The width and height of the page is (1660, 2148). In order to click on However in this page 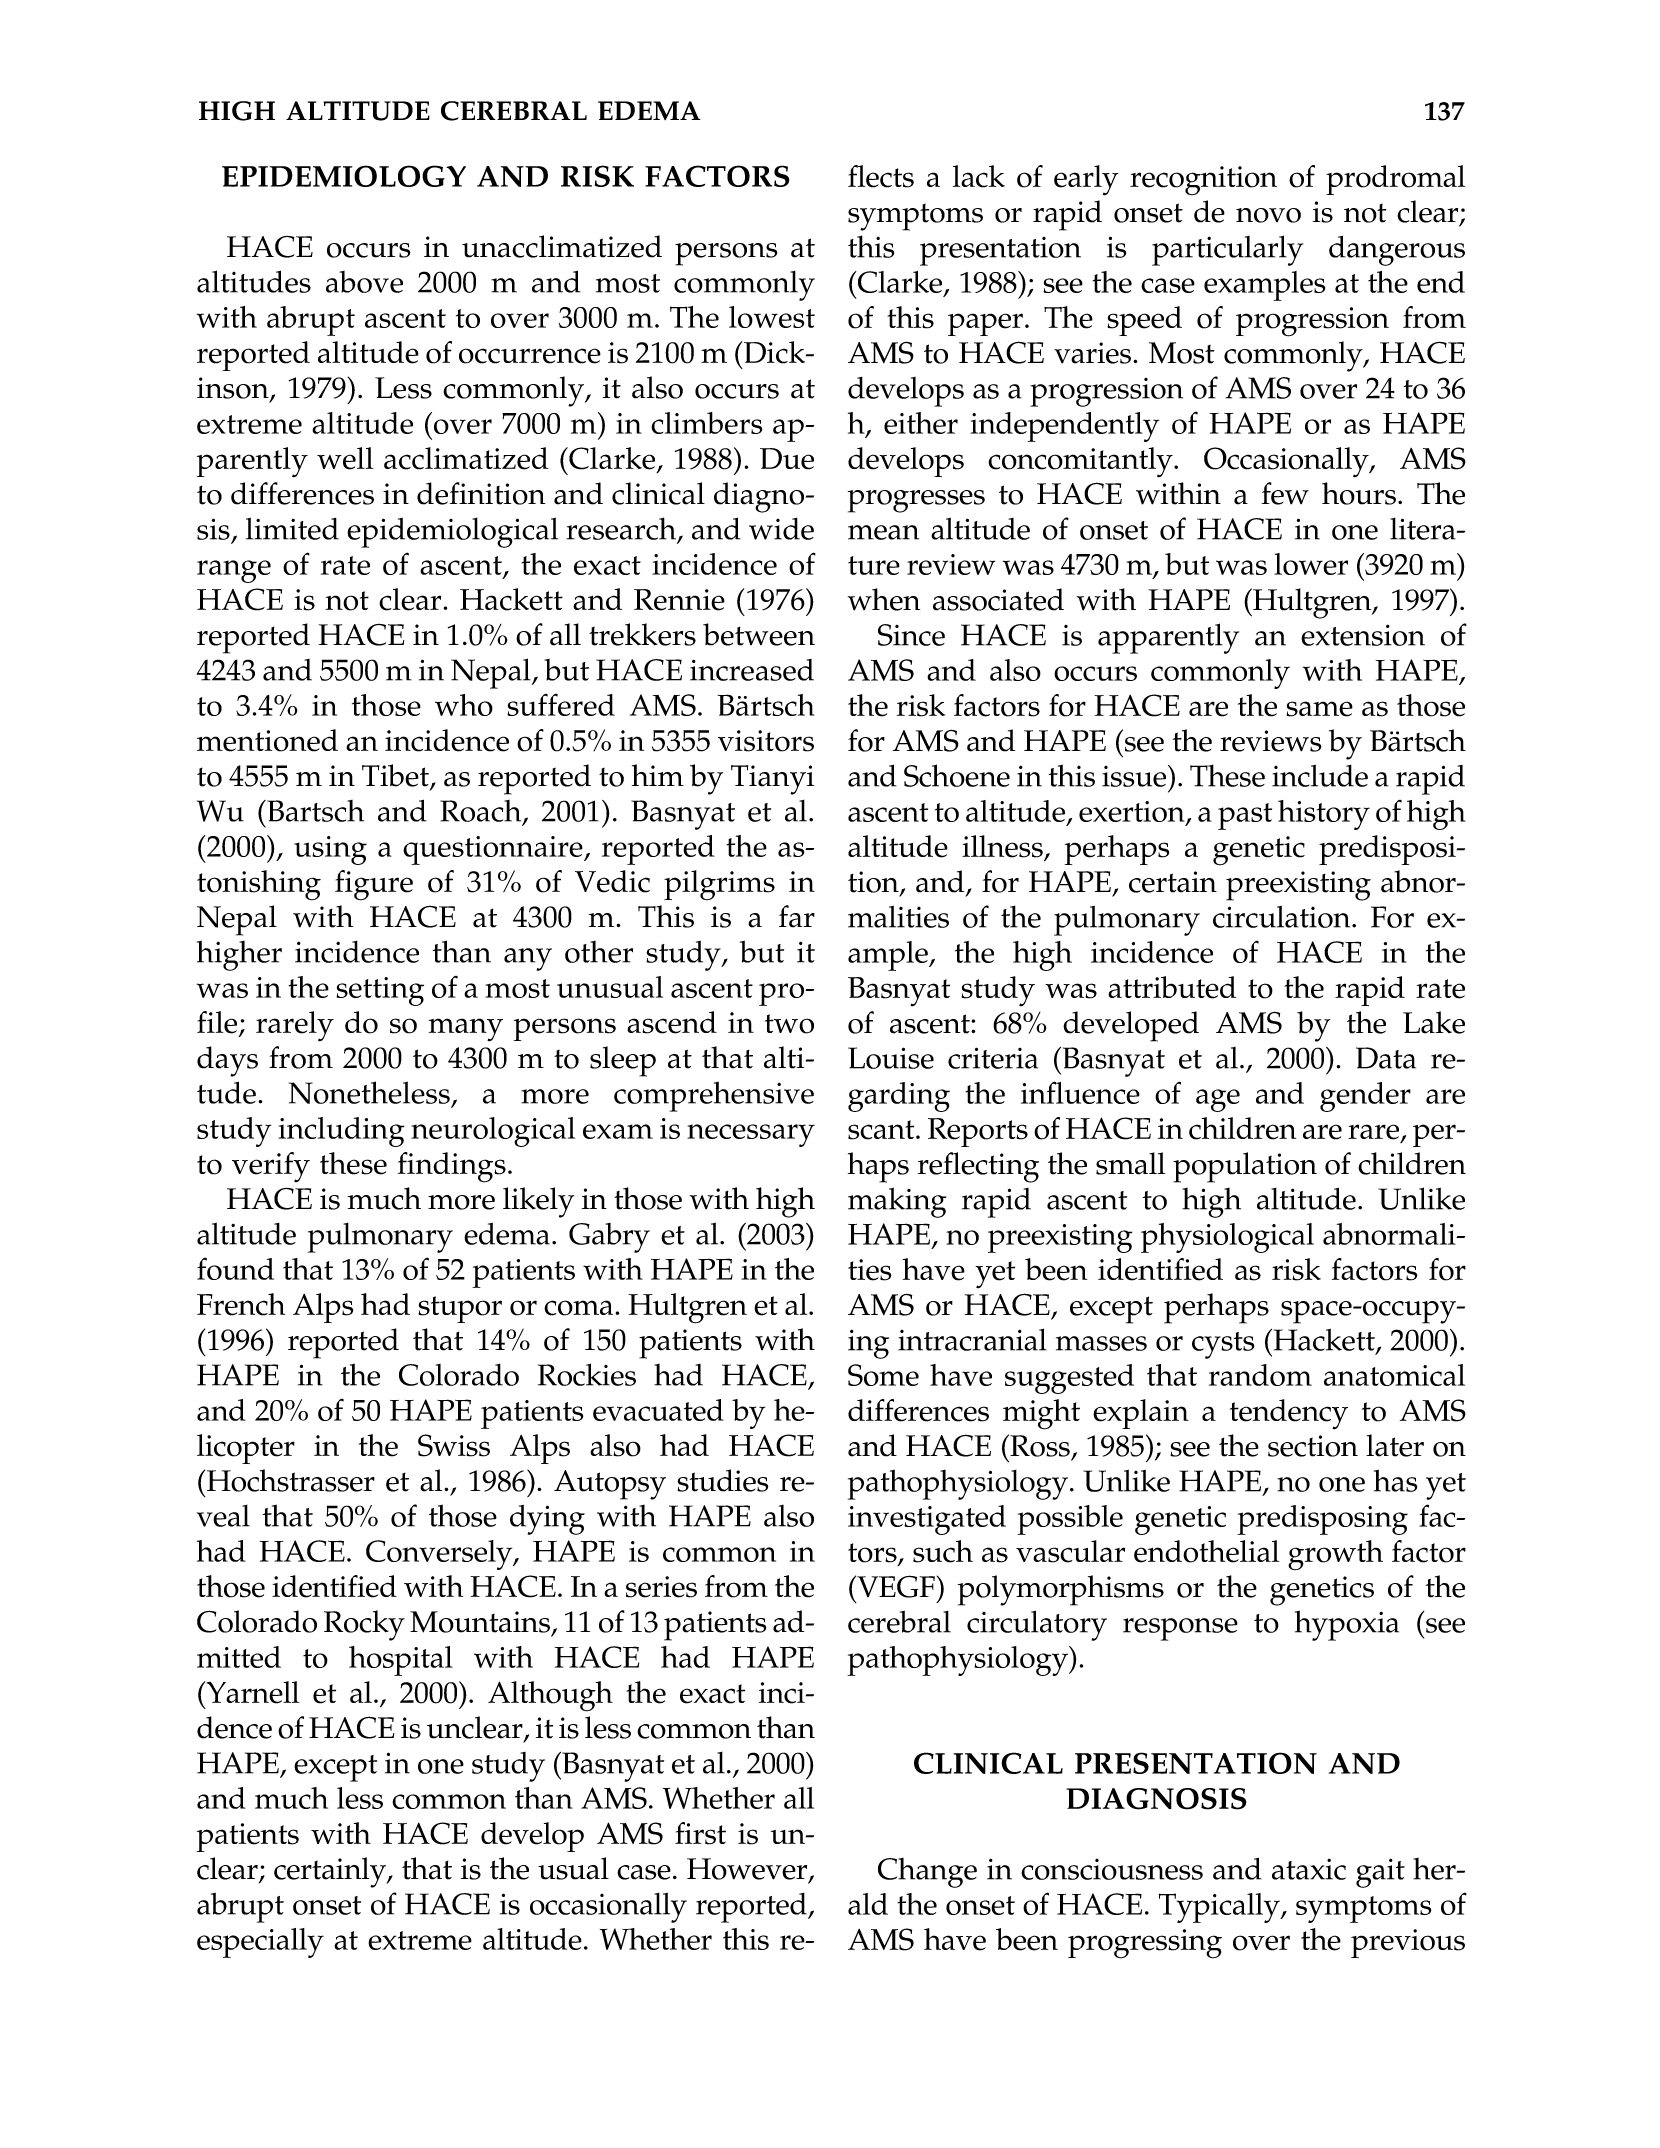, I will do `click(748, 1870)`.
